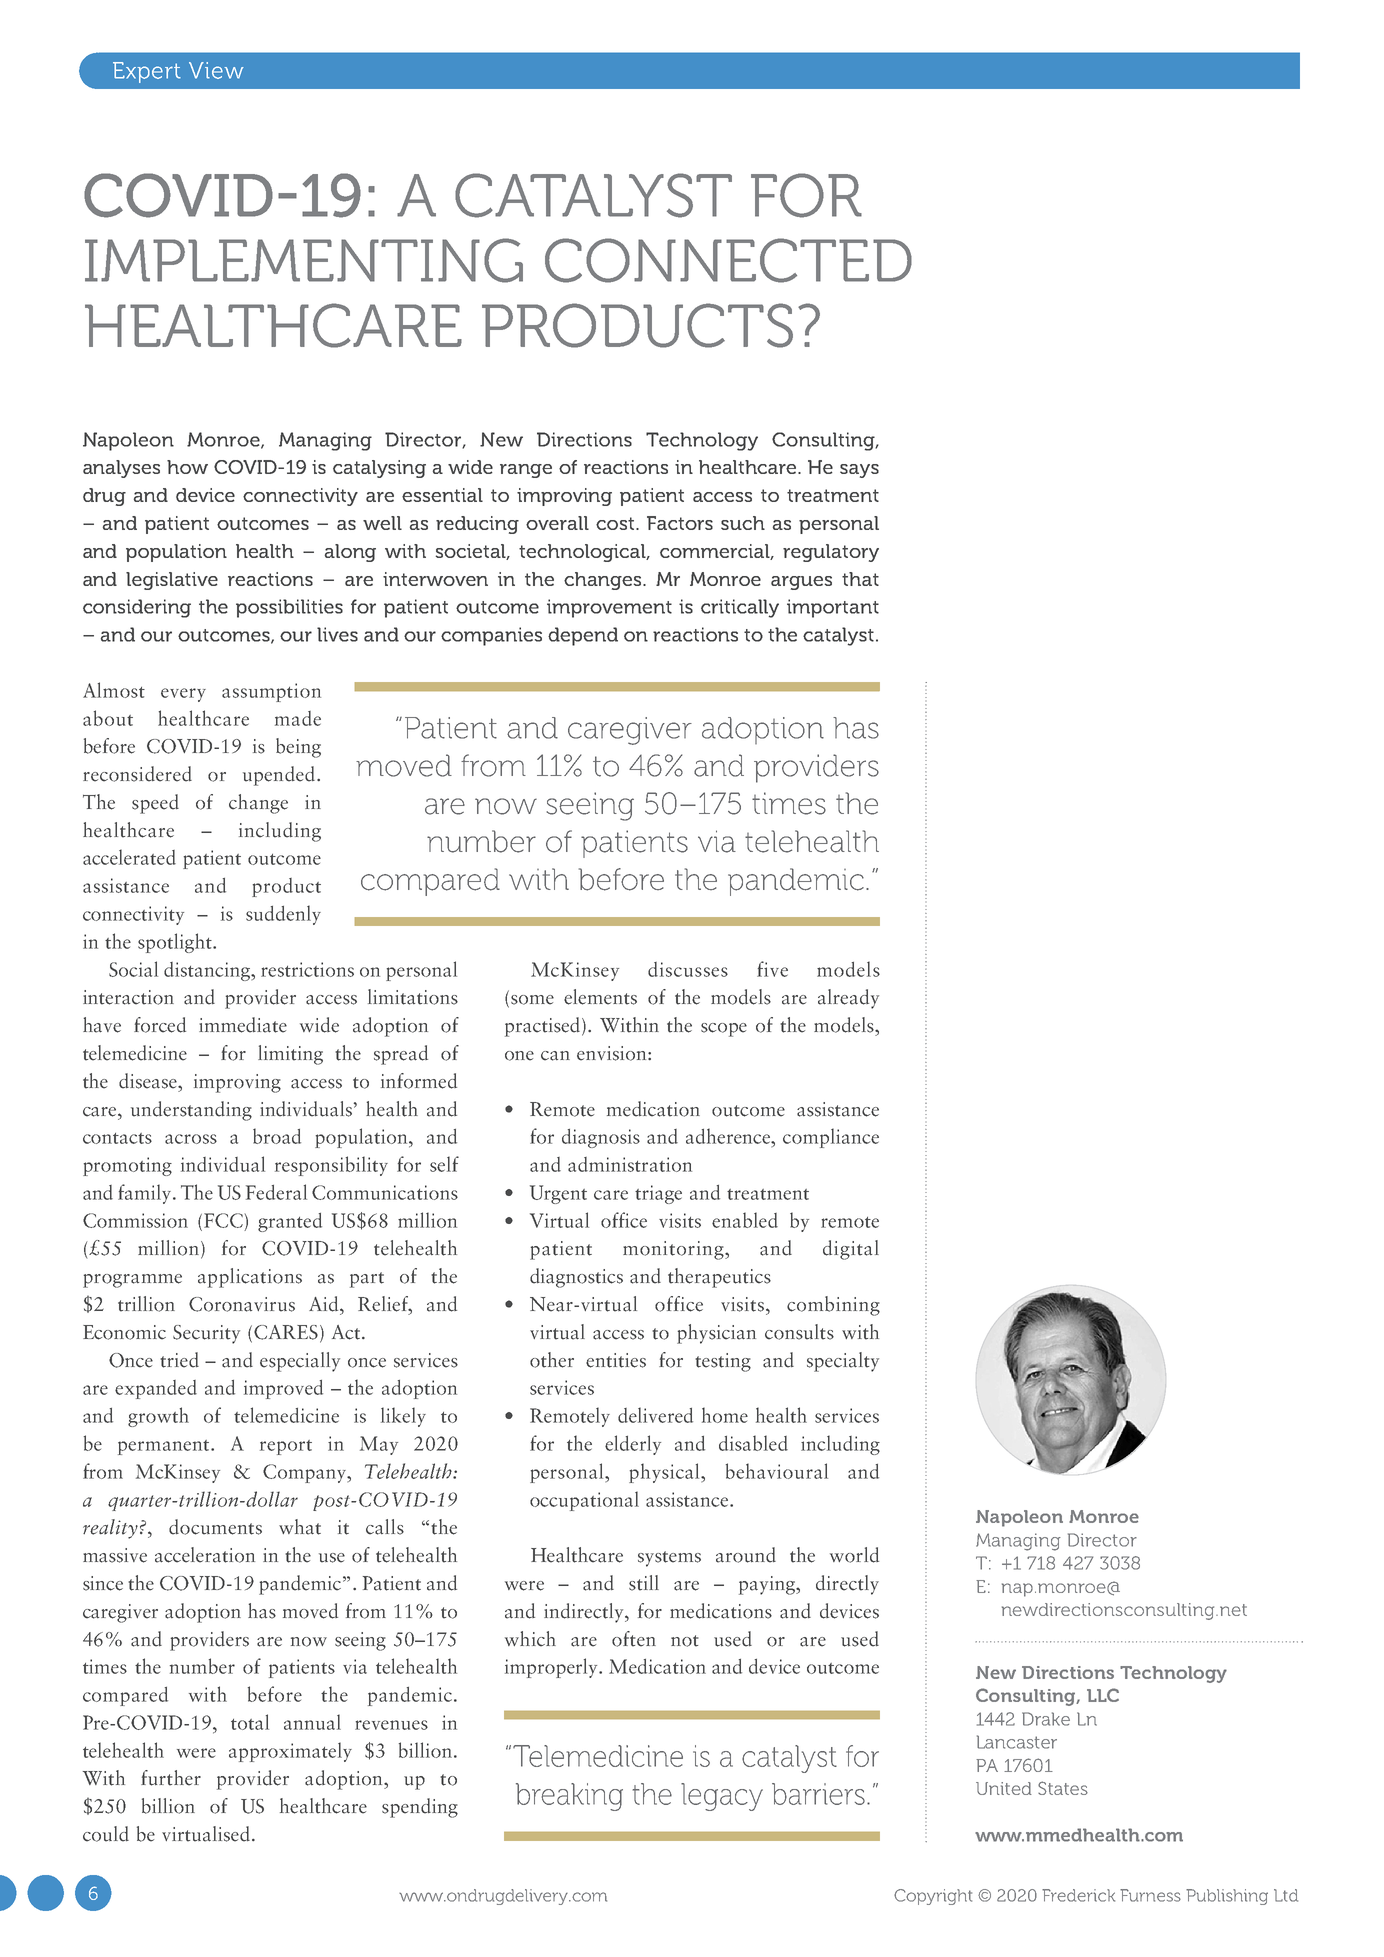 The width and height of the image is (1384, 1957). Describe the element at coordinates (851, 1250) in the image. I see `digital` at that location.
